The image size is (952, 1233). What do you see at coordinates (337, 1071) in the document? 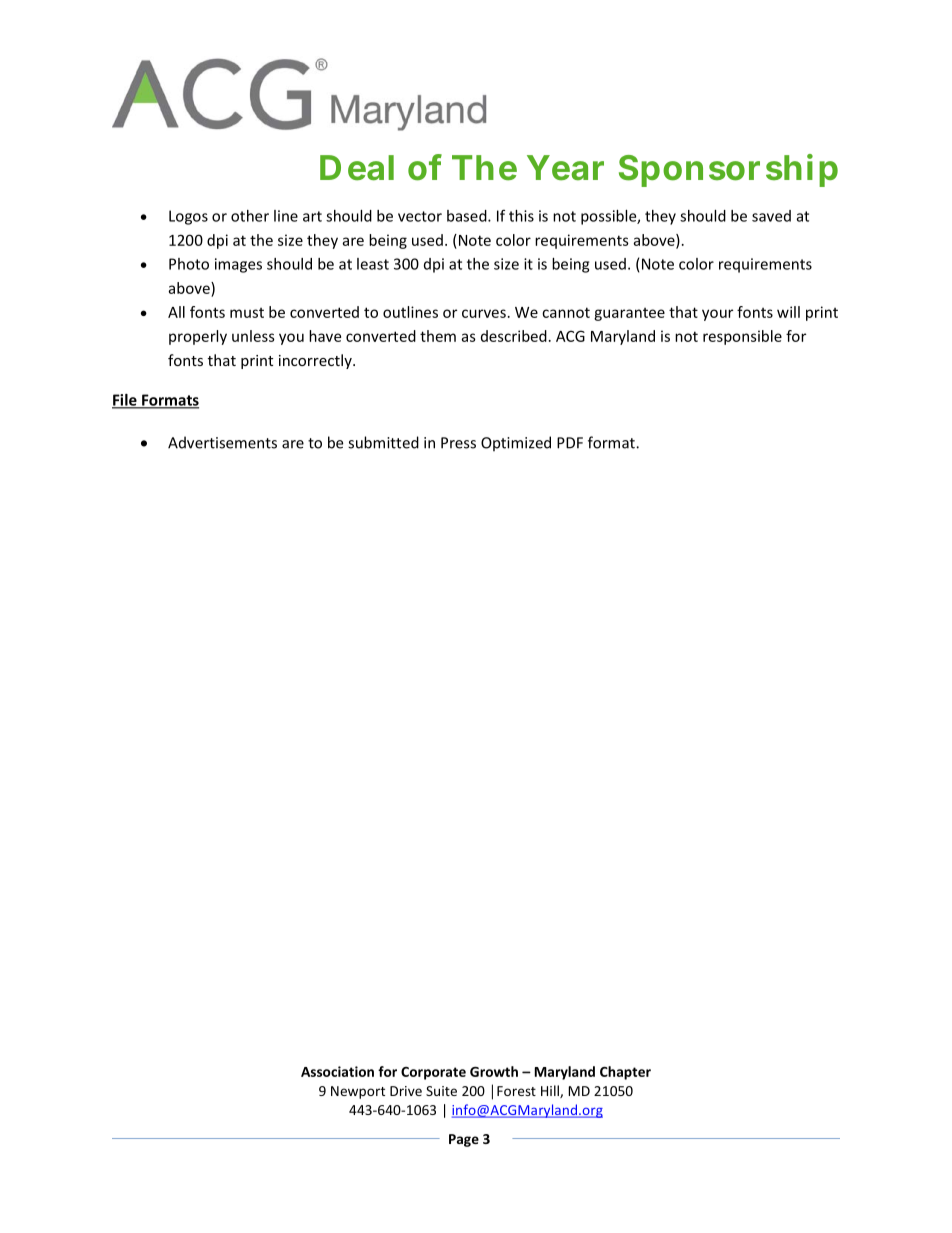
I see `Association` at bounding box center [337, 1071].
